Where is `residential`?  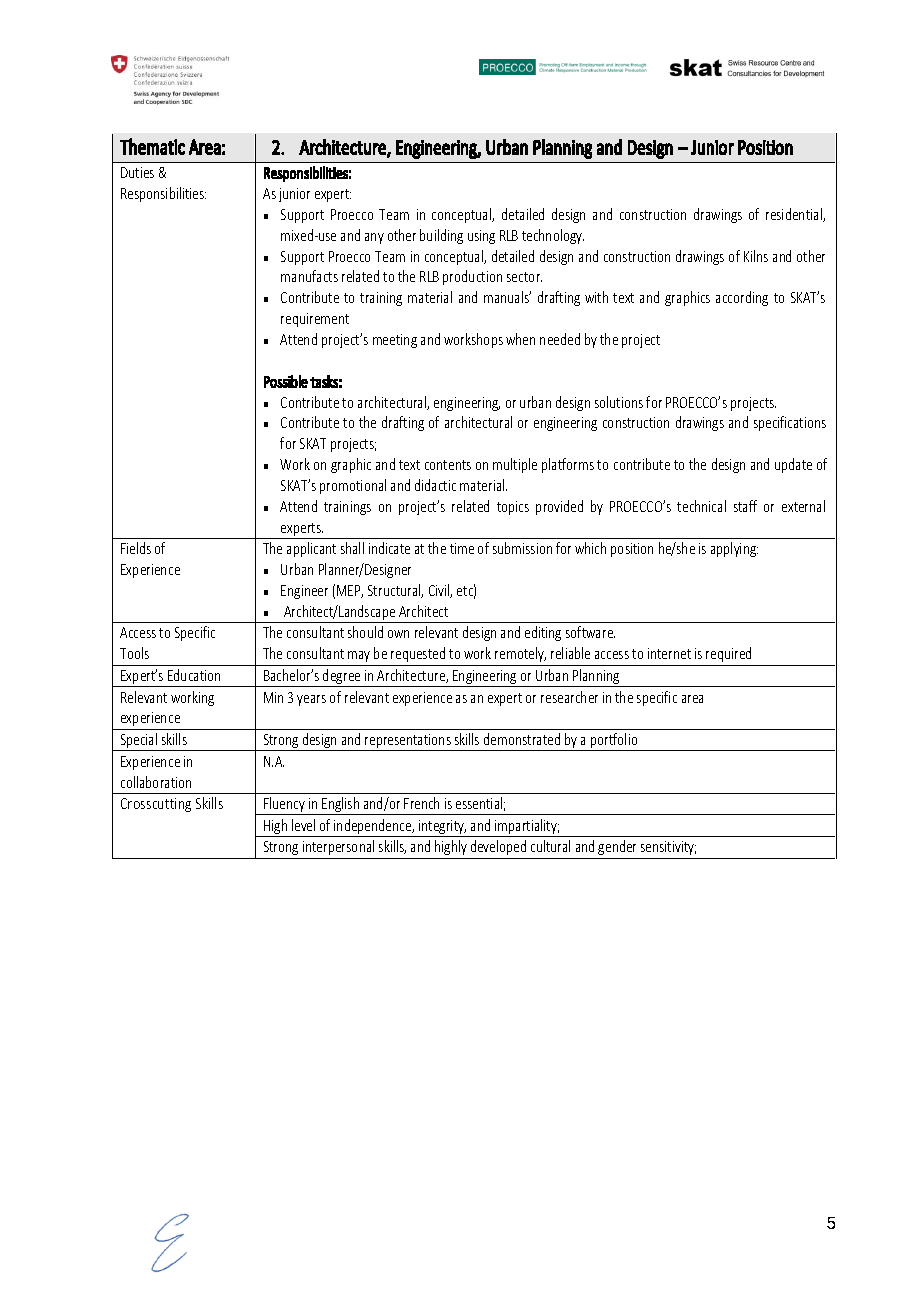
residential is located at coordinates (795, 215).
